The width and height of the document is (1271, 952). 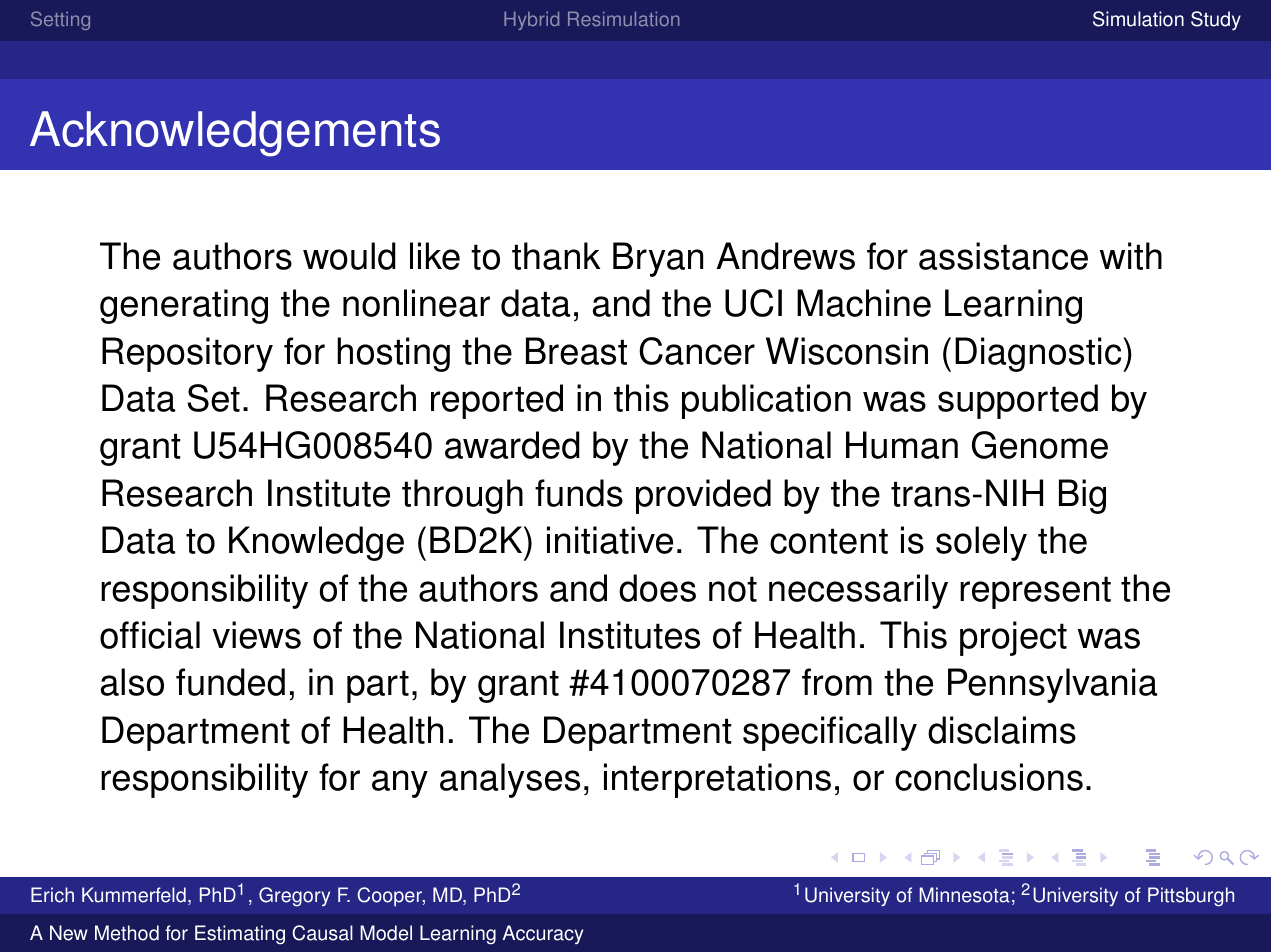 What do you see at coordinates (1216, 21) in the document?
I see `Study` at bounding box center [1216, 21].
